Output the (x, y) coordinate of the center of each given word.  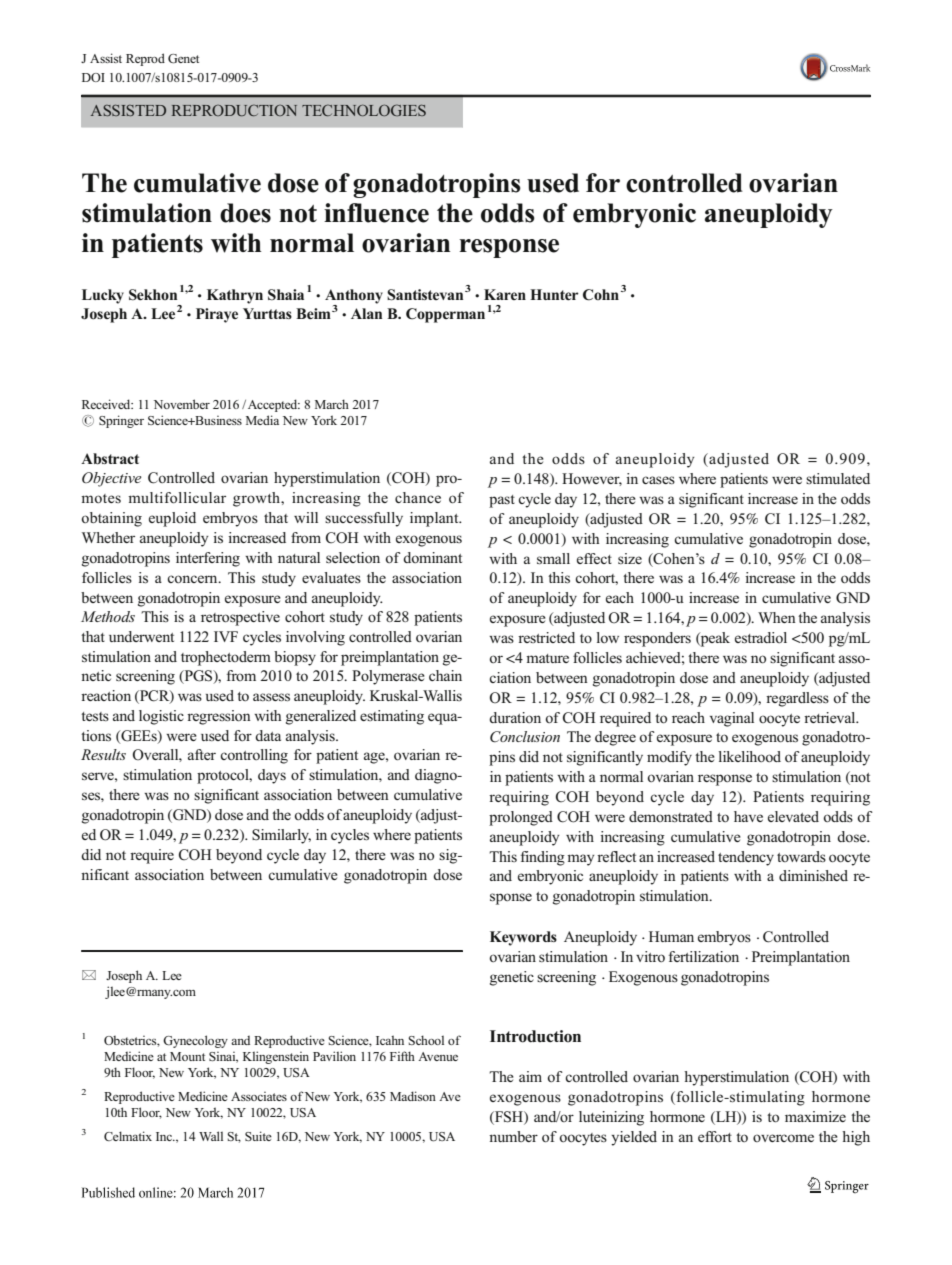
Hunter (554, 294)
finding (543, 858)
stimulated (838, 478)
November (182, 404)
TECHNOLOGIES (364, 110)
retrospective (240, 618)
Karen (505, 294)
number (513, 1136)
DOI (93, 77)
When (777, 617)
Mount (187, 1056)
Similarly (281, 836)
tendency (746, 858)
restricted (546, 637)
